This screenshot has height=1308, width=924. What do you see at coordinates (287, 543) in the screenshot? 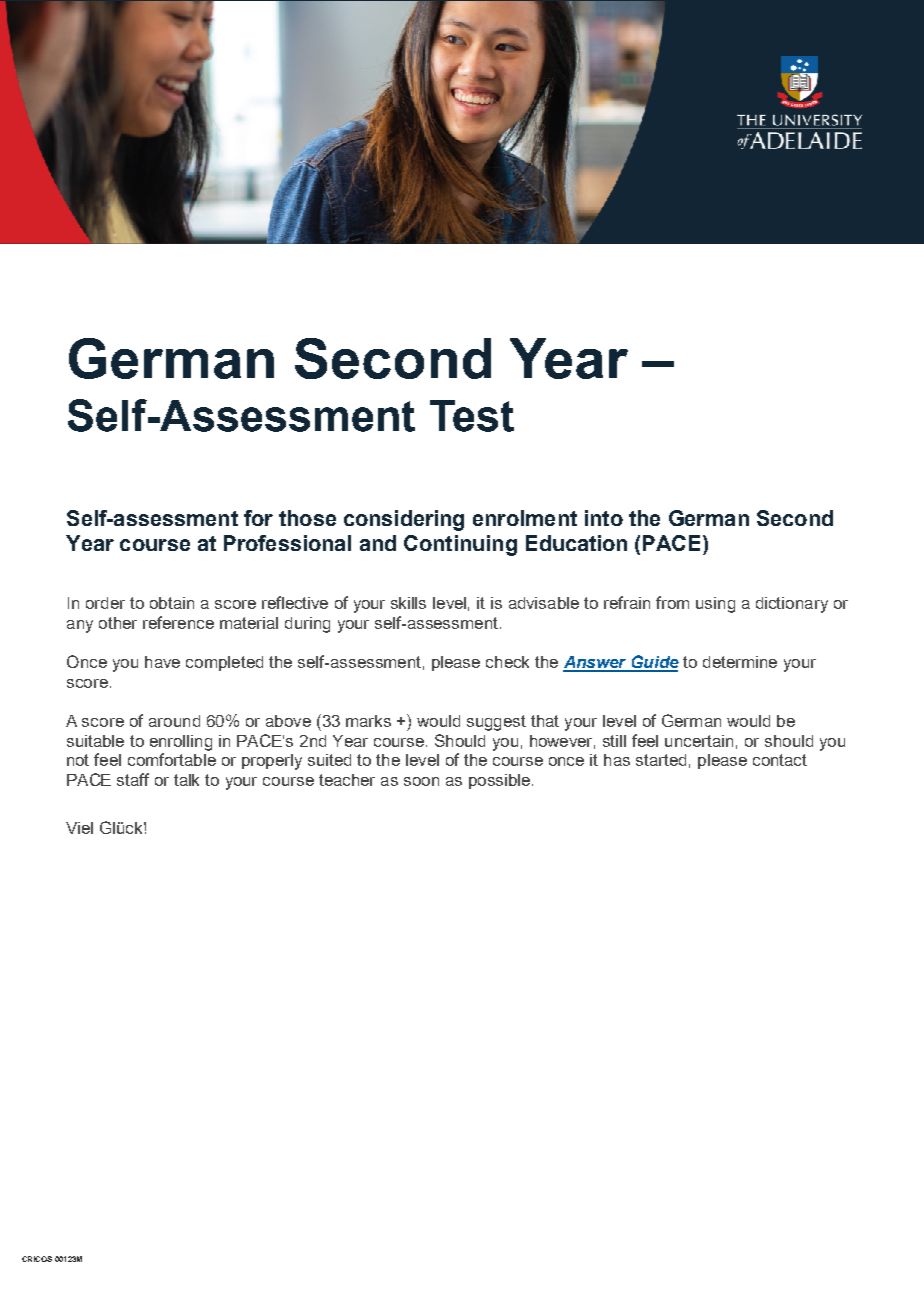
I see `Professional` at bounding box center [287, 543].
